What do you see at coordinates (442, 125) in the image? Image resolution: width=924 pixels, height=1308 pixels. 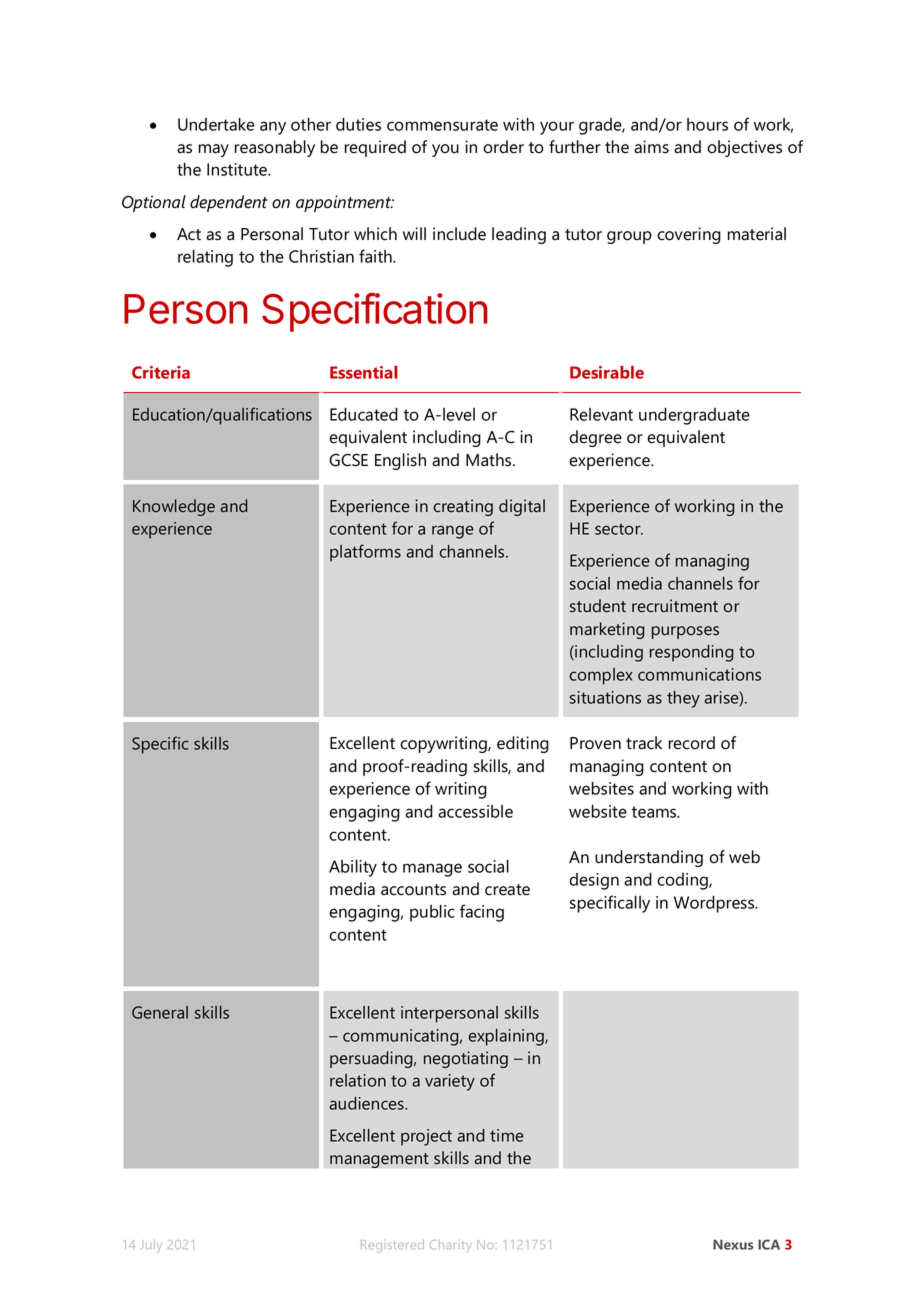 I see `commensurate` at bounding box center [442, 125].
